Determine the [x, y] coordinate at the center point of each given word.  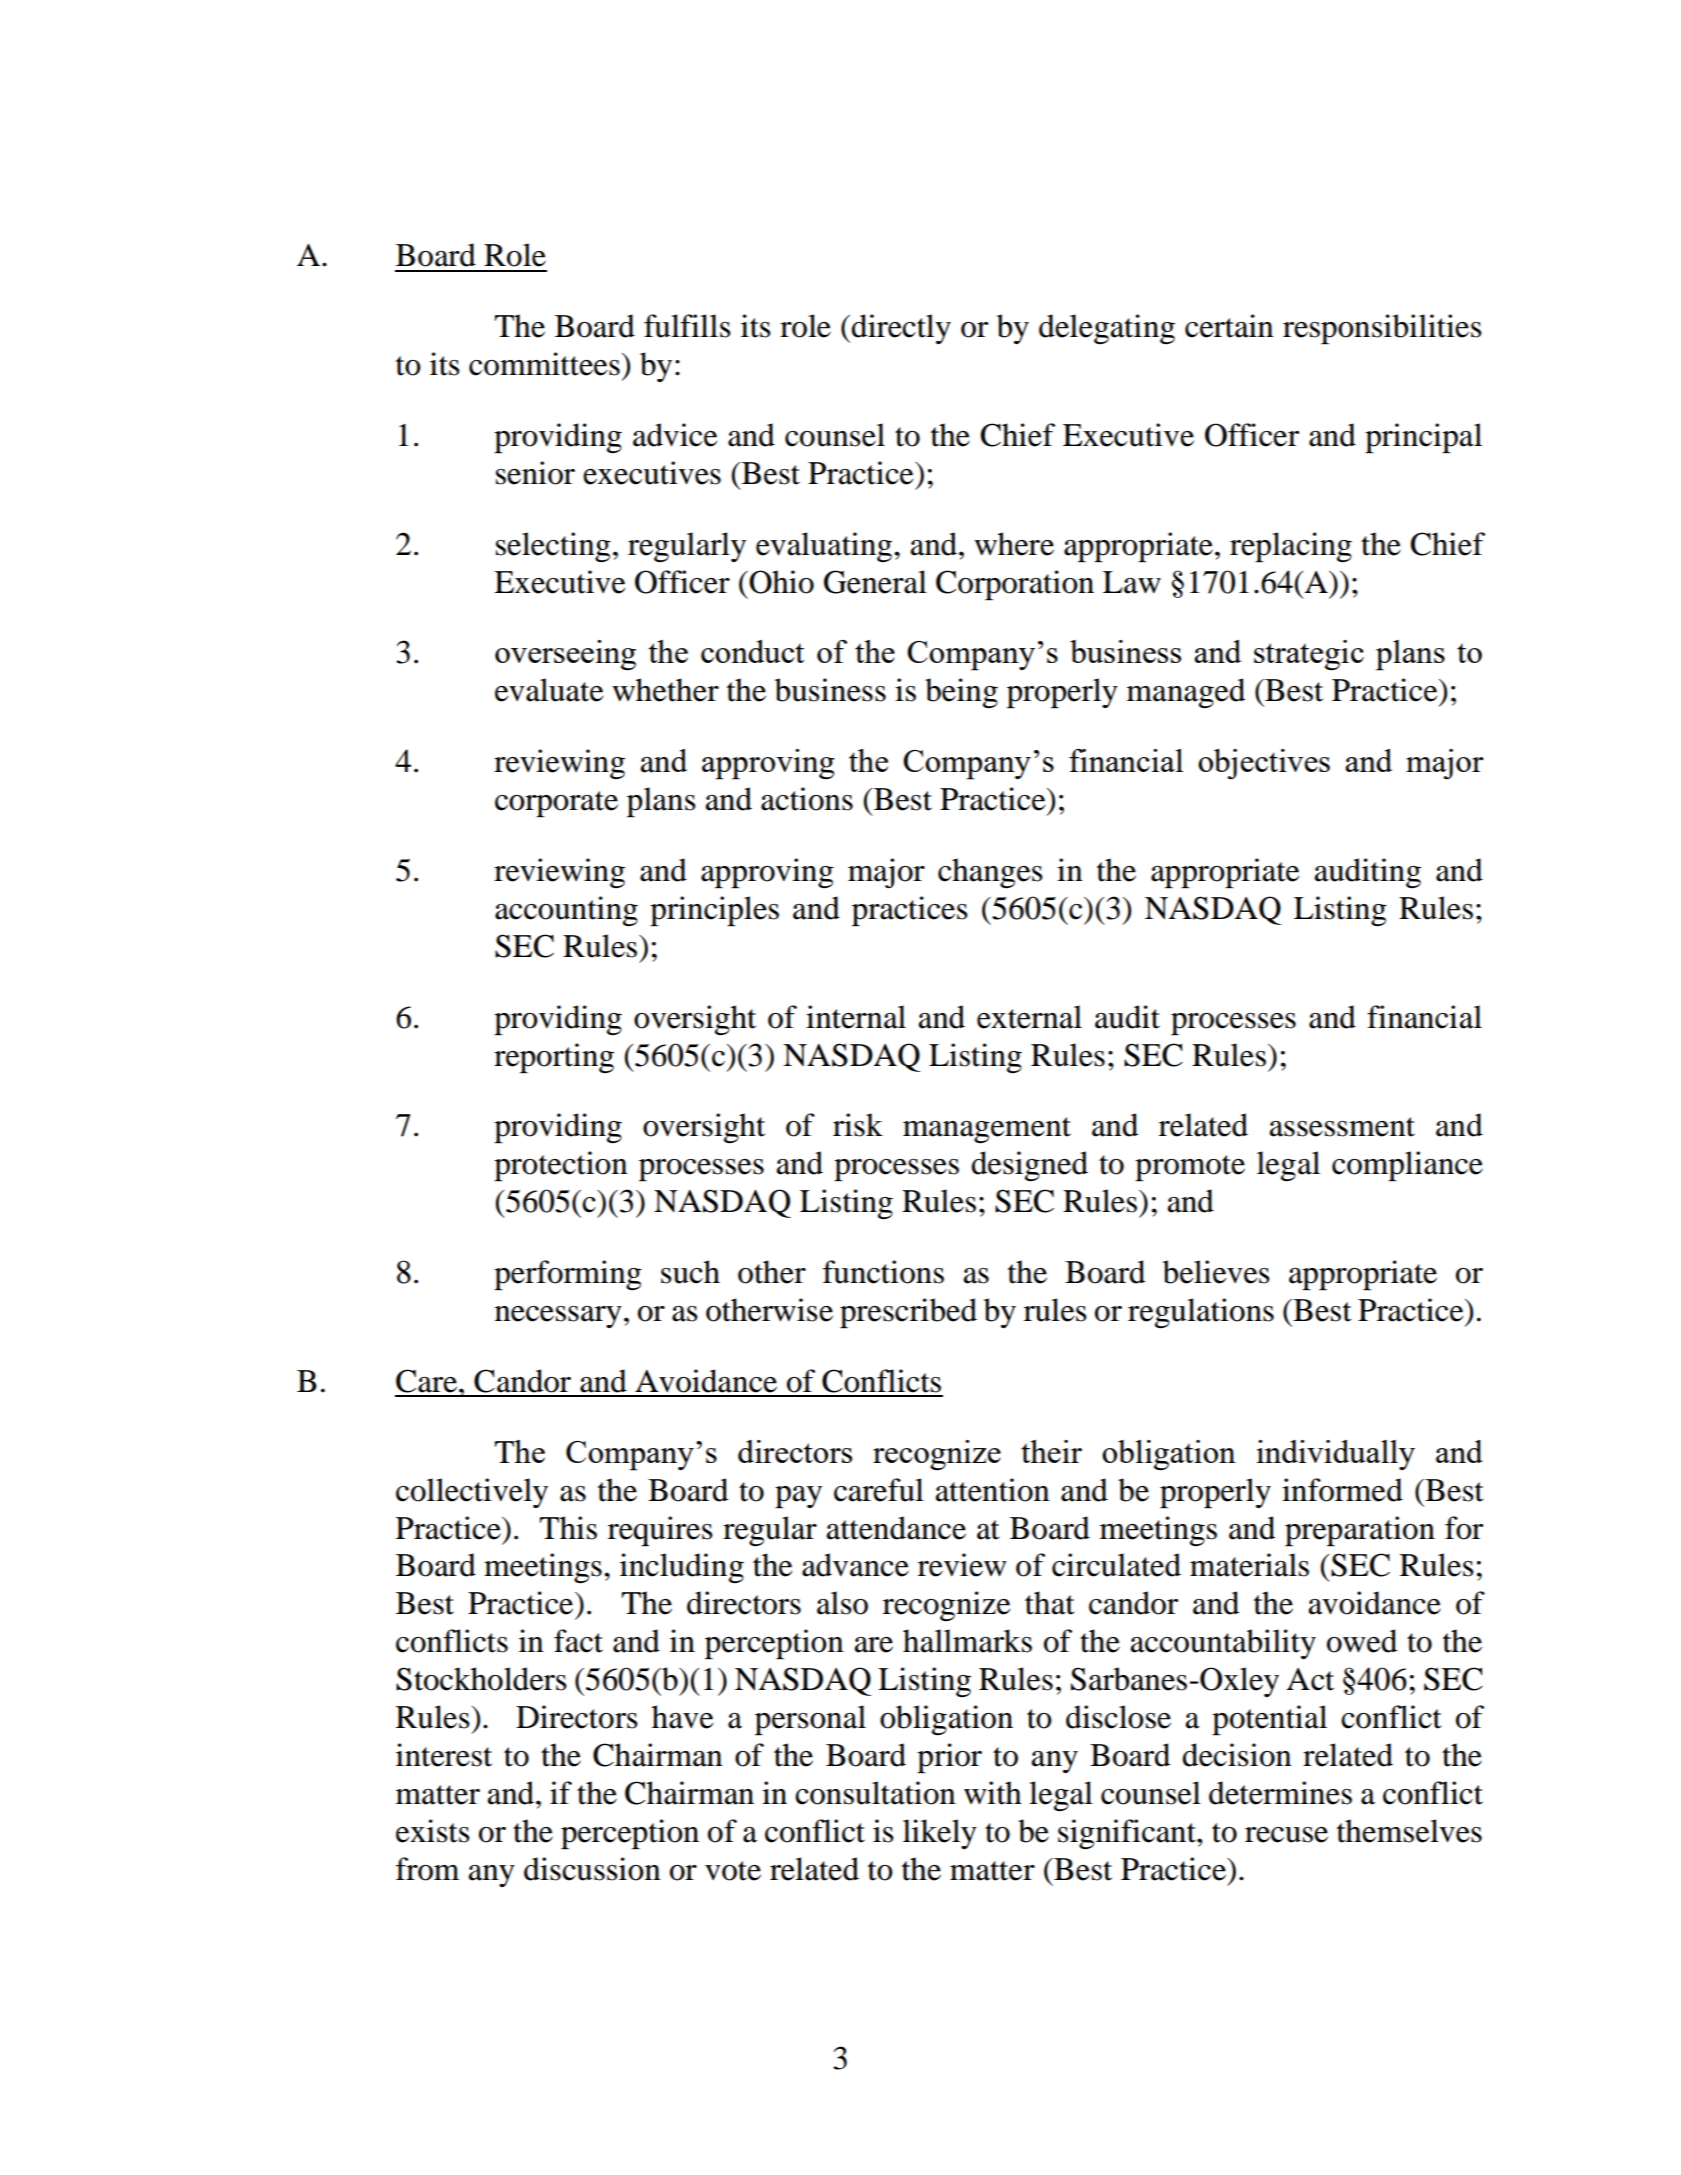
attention [993, 1490]
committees [545, 364]
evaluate [549, 690]
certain [1229, 326]
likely [940, 1834]
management [987, 1130]
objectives [1264, 764]
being [961, 693]
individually [1336, 1455]
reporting [554, 1058]
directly [901, 329]
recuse [1286, 1835]
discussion [592, 1869]
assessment [1342, 1127]
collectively [472, 1493]
